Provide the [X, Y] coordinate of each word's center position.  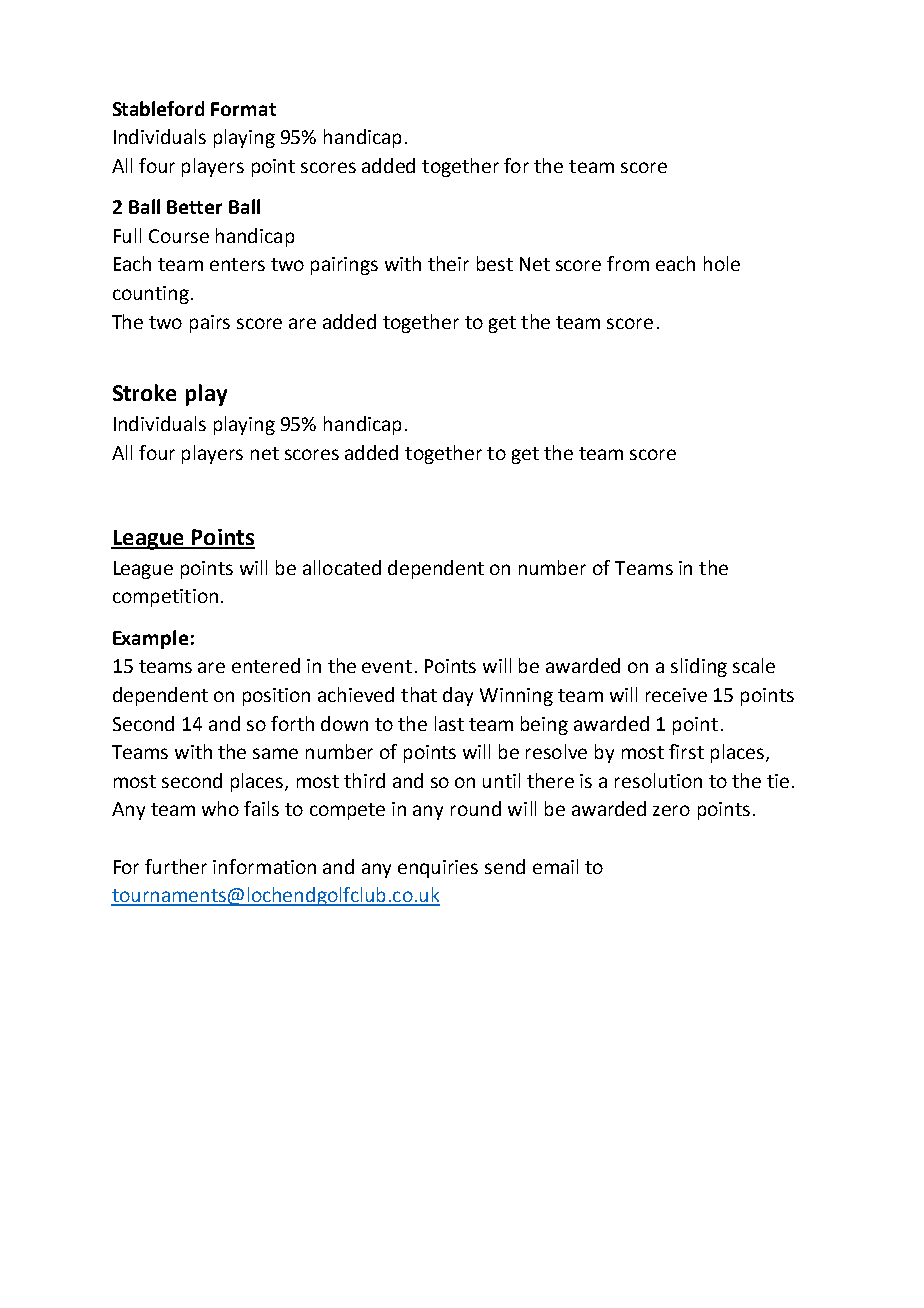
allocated [342, 567]
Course [179, 236]
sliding [699, 667]
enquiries [438, 869]
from [628, 263]
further [176, 866]
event [387, 666]
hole [722, 263]
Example [150, 639]
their [448, 263]
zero [671, 810]
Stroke [144, 392]
